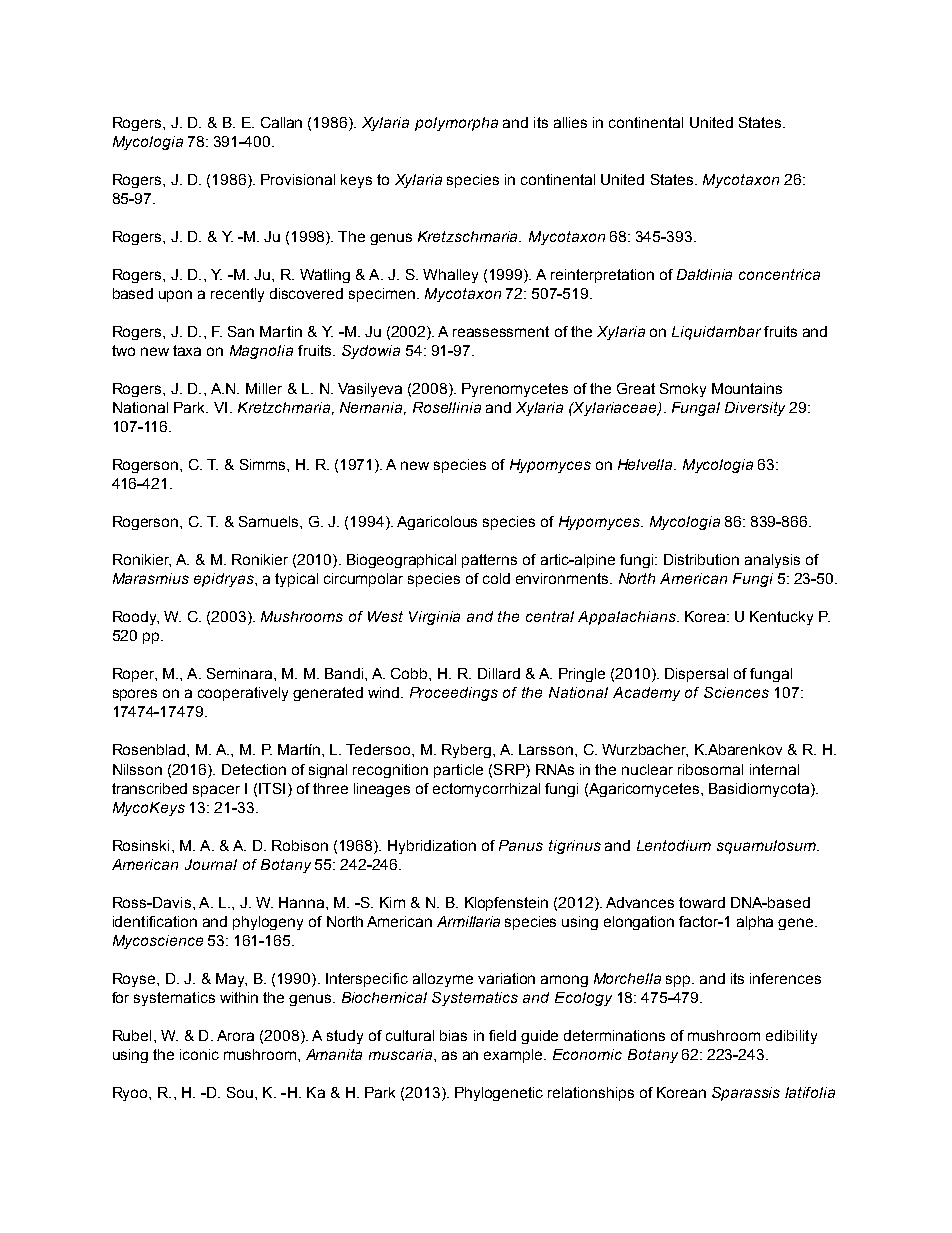 This screenshot has width=952, height=1233. Describe the element at coordinates (453, 1035) in the screenshot. I see `bias` at that location.
